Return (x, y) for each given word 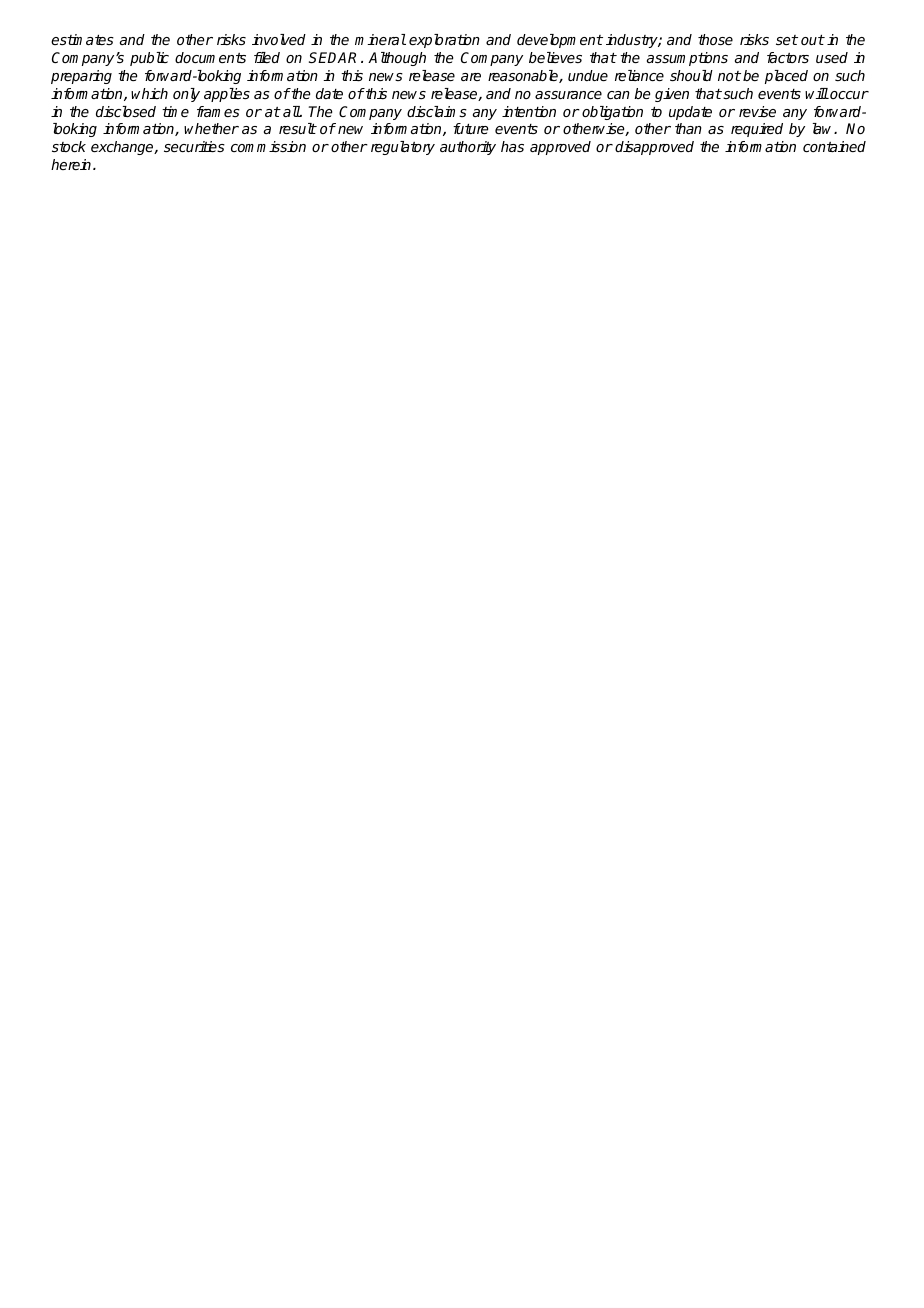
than (688, 128)
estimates (82, 39)
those (715, 39)
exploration (444, 41)
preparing (81, 77)
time (175, 111)
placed (786, 77)
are (471, 77)
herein (72, 164)
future (470, 128)
